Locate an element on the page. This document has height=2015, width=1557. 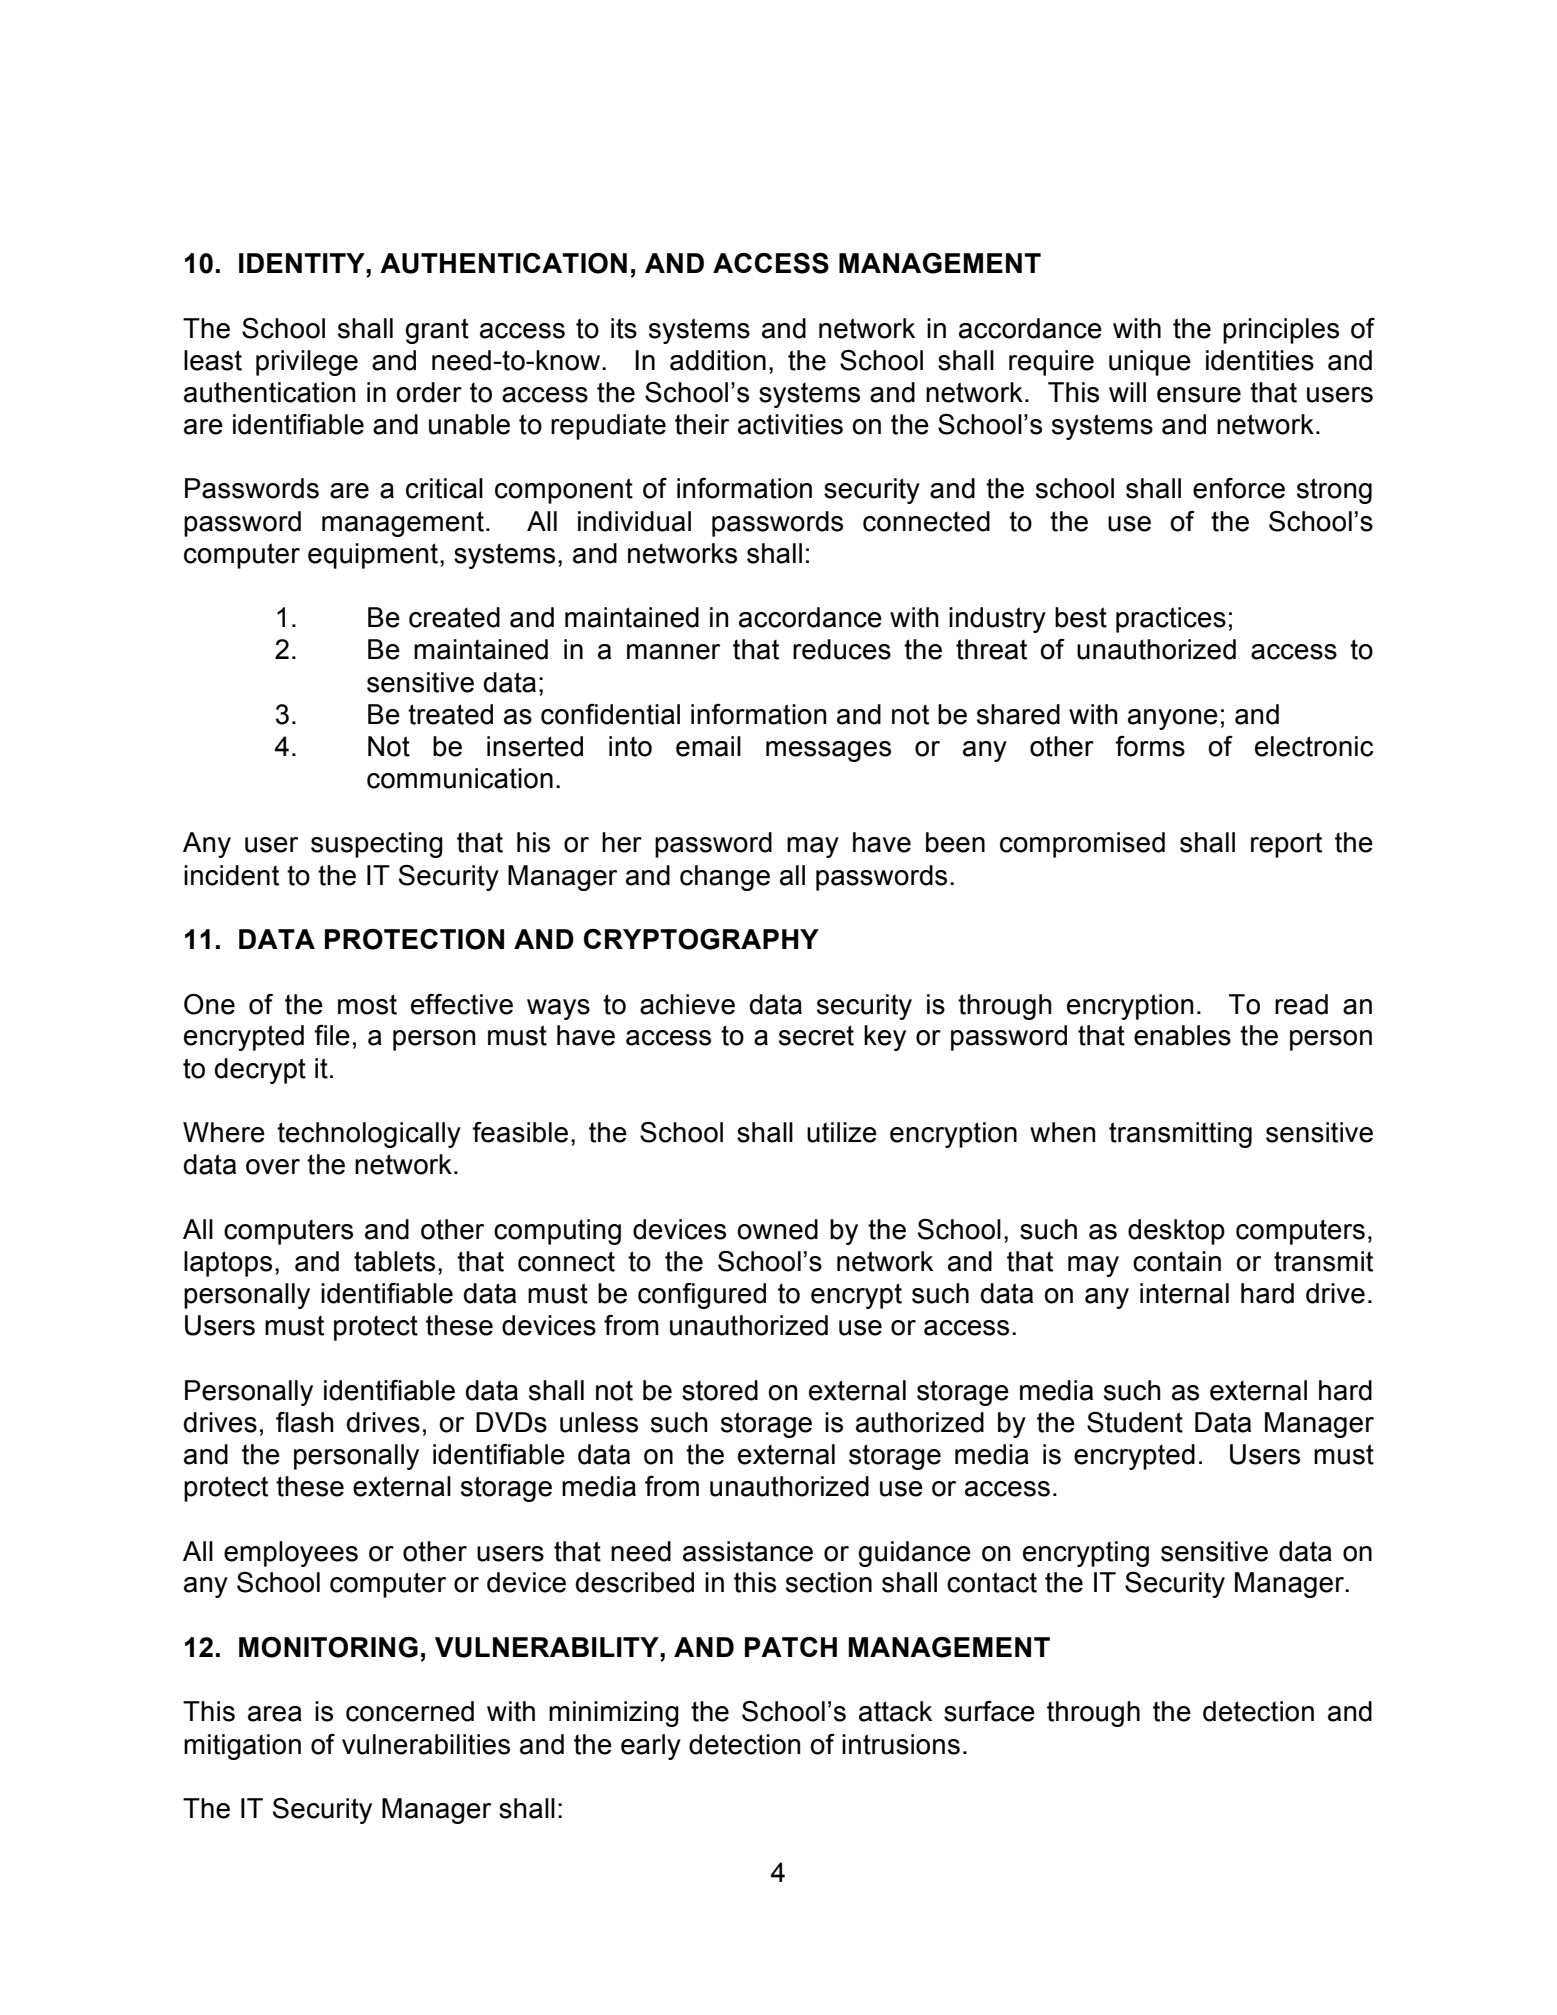
concerned is located at coordinates (410, 1711).
